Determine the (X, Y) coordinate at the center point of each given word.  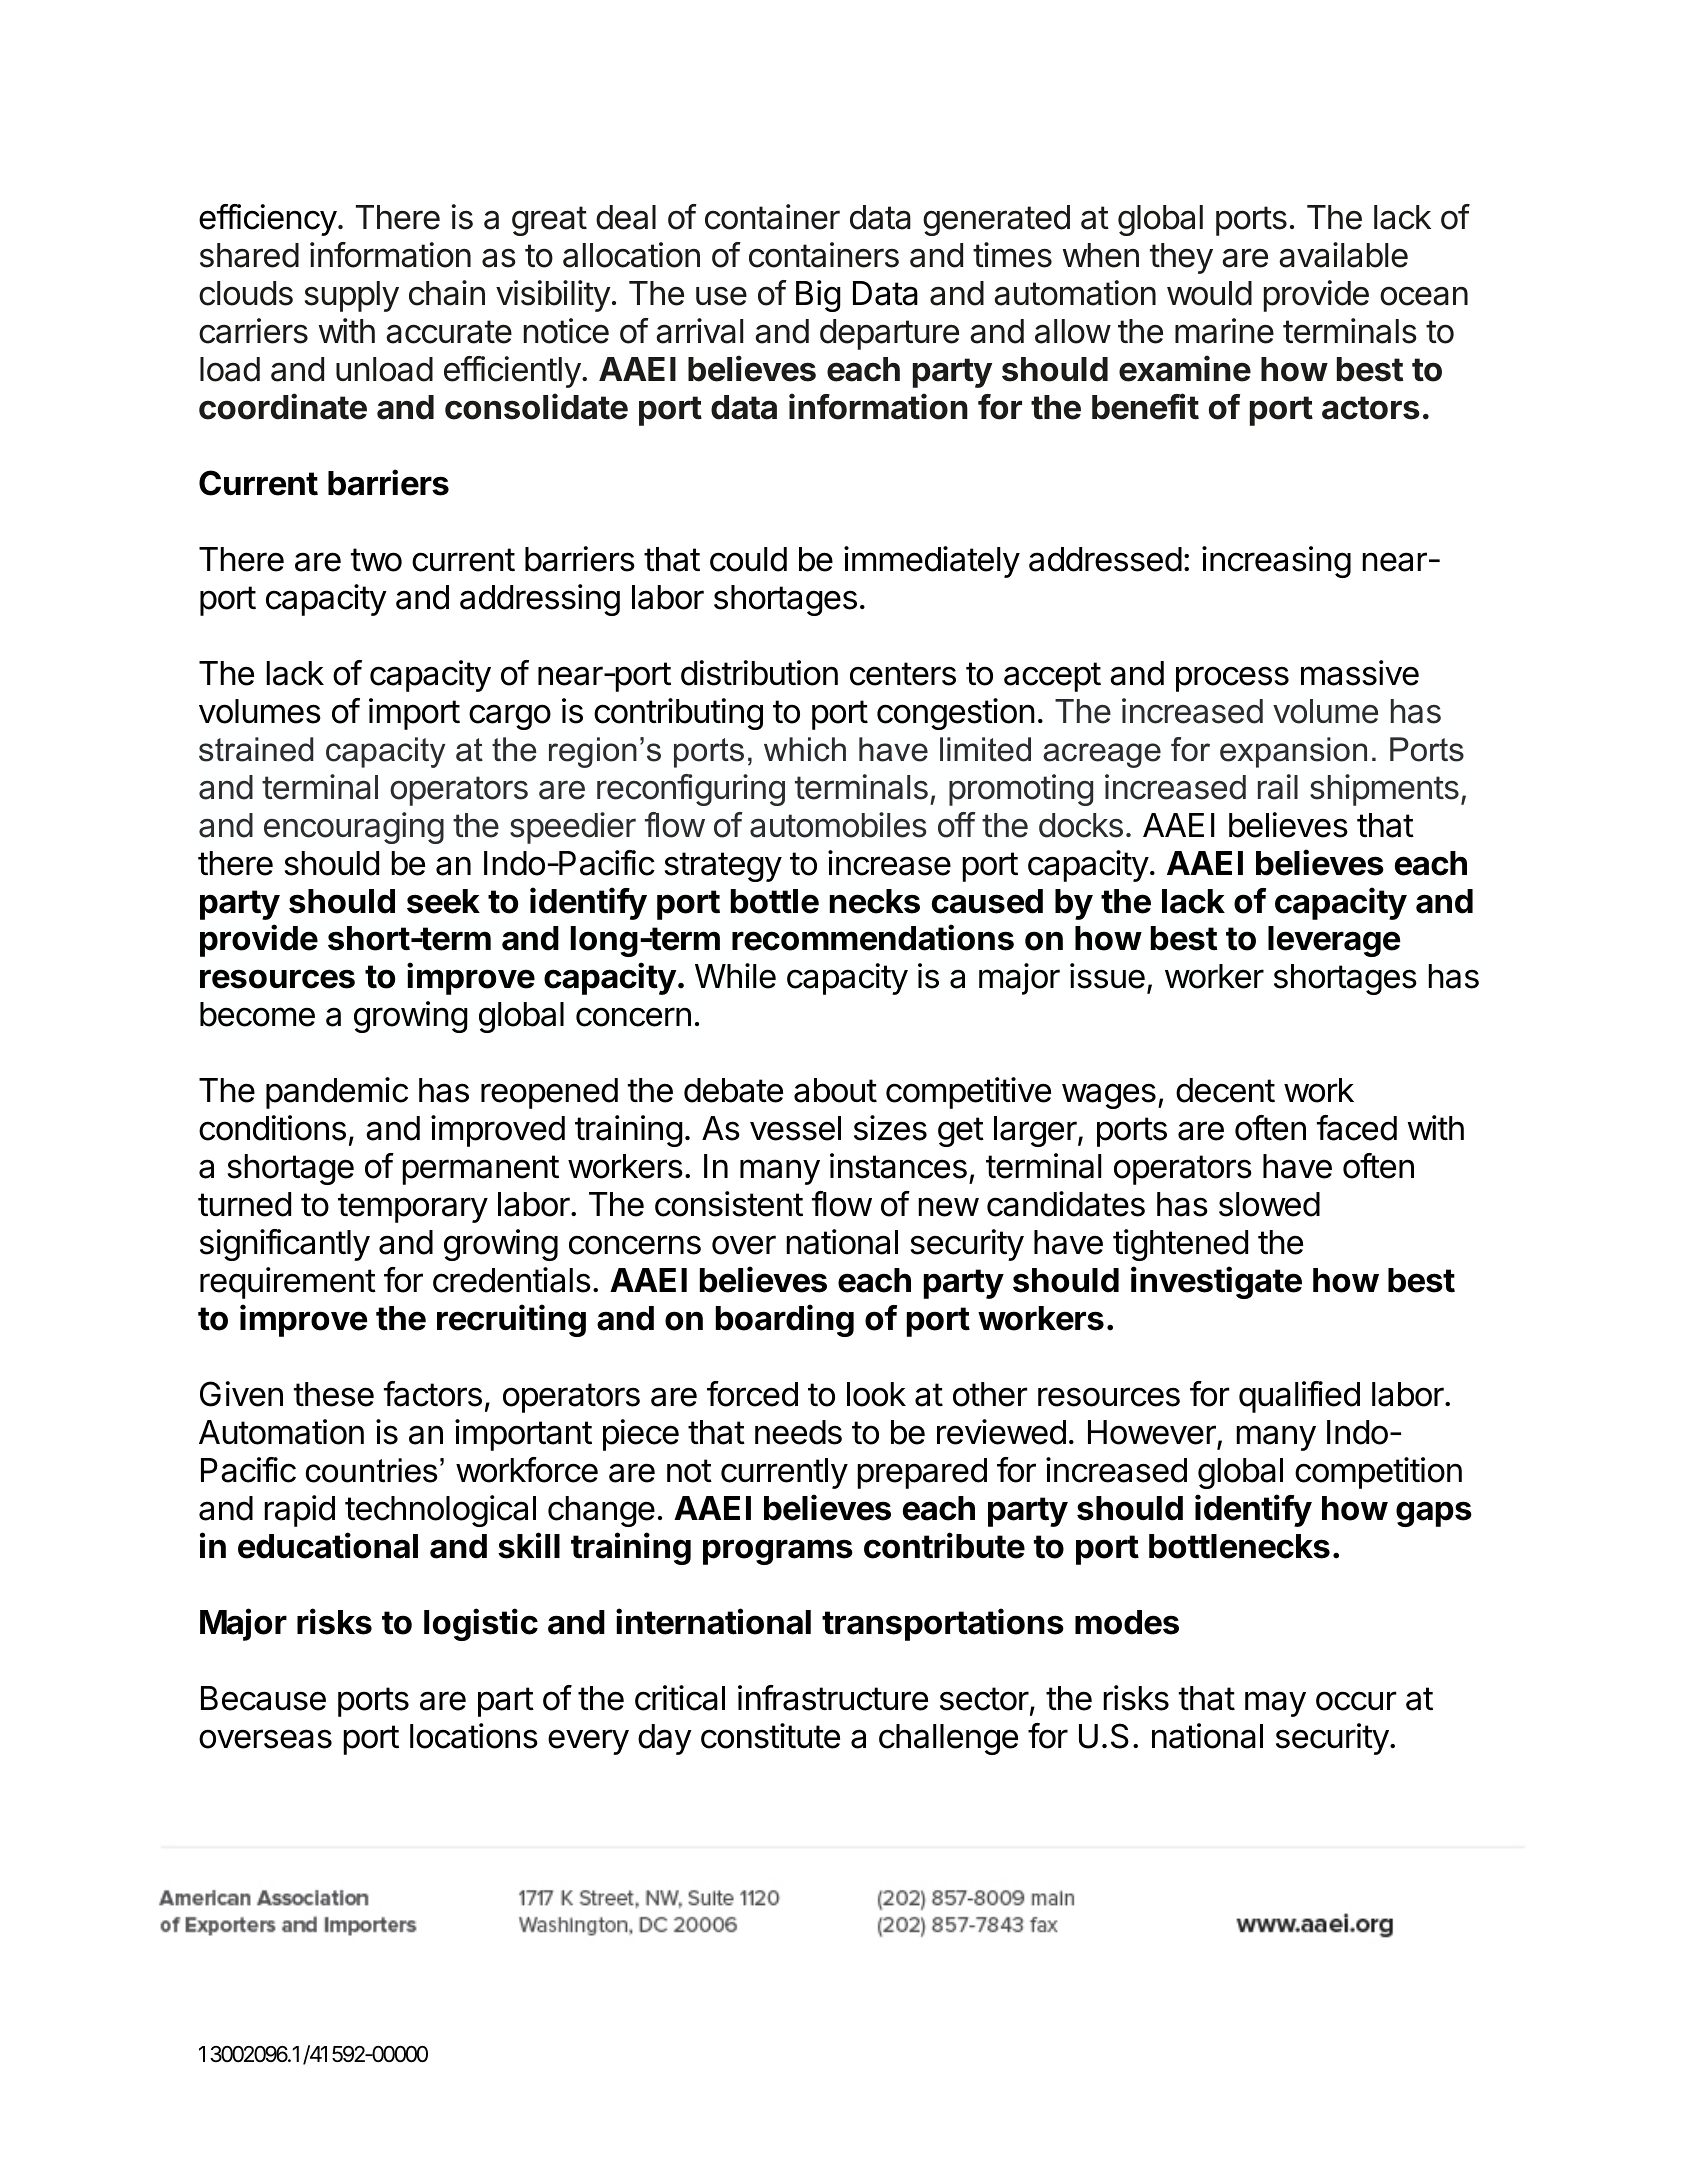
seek (443, 901)
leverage (1334, 941)
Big (818, 296)
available (1343, 255)
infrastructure (833, 1698)
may (1275, 1704)
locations (474, 1736)
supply (352, 296)
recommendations (873, 938)
